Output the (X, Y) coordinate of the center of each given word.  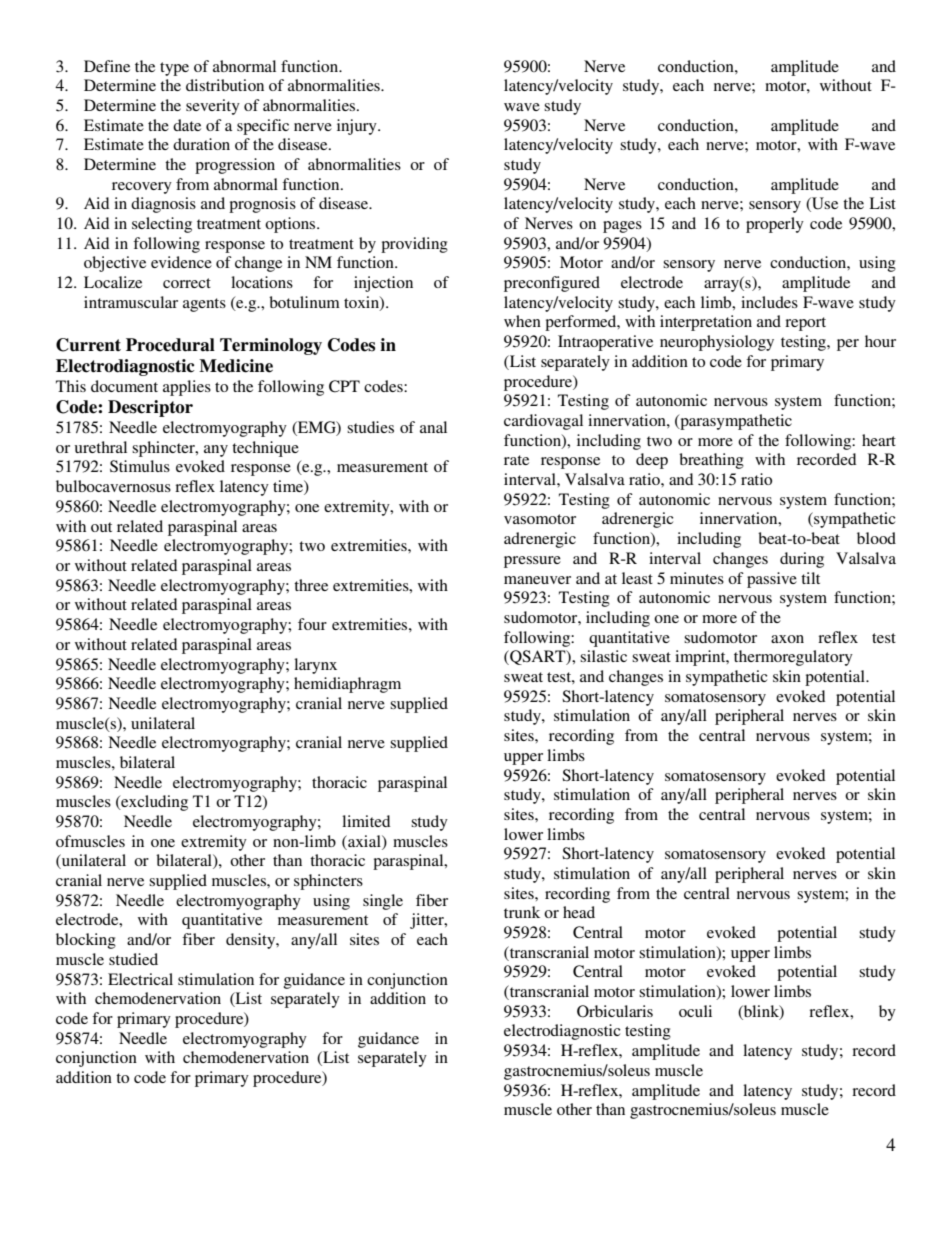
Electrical (140, 979)
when (522, 321)
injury (358, 127)
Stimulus (140, 466)
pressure (532, 562)
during (802, 560)
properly (775, 225)
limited (366, 821)
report (805, 324)
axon (787, 639)
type (174, 69)
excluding (153, 803)
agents (204, 305)
